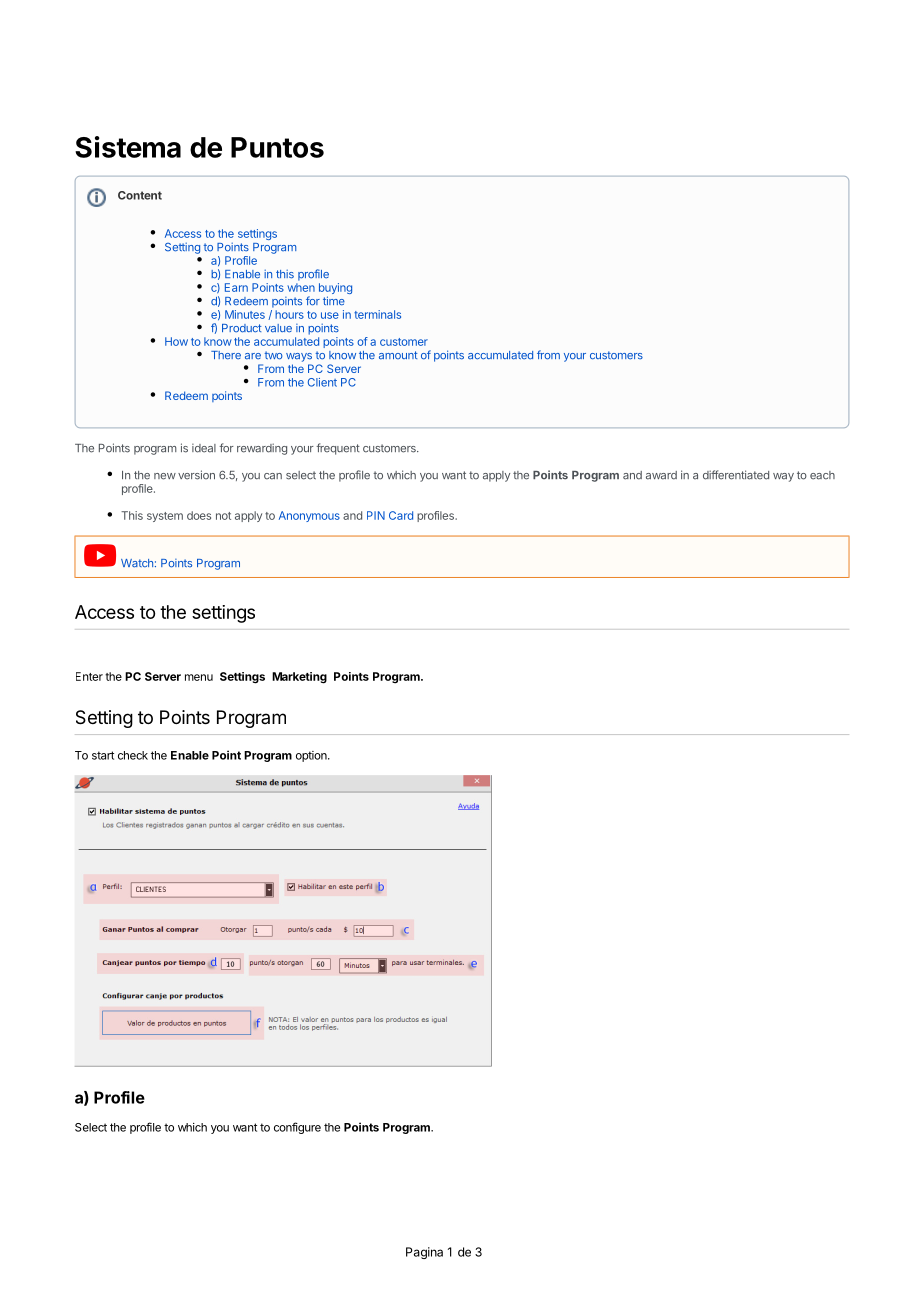 The width and height of the screenshot is (924, 1308). What do you see at coordinates (299, 678) in the screenshot?
I see `Marketing` at bounding box center [299, 678].
